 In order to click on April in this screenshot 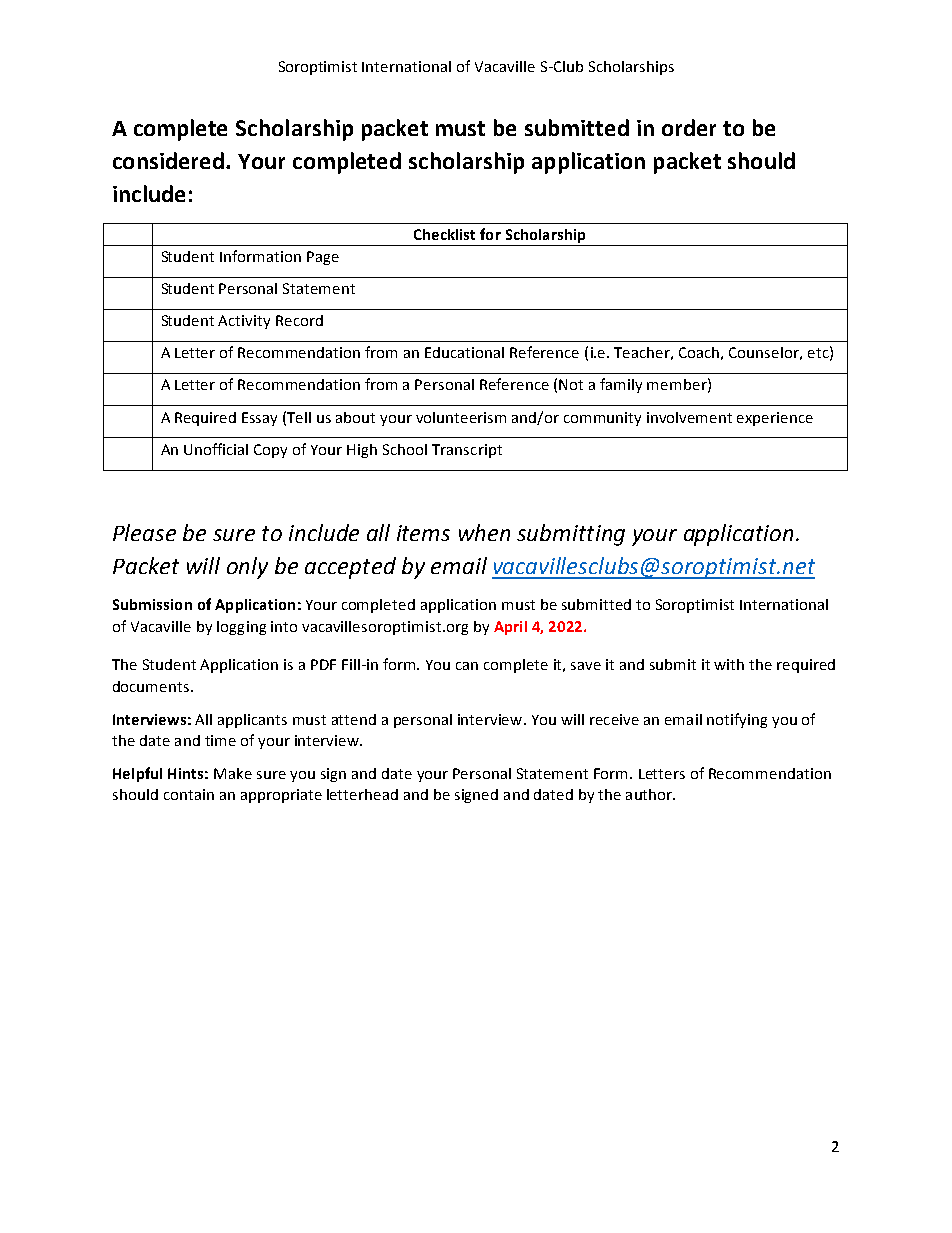, I will do `click(510, 628)`.
